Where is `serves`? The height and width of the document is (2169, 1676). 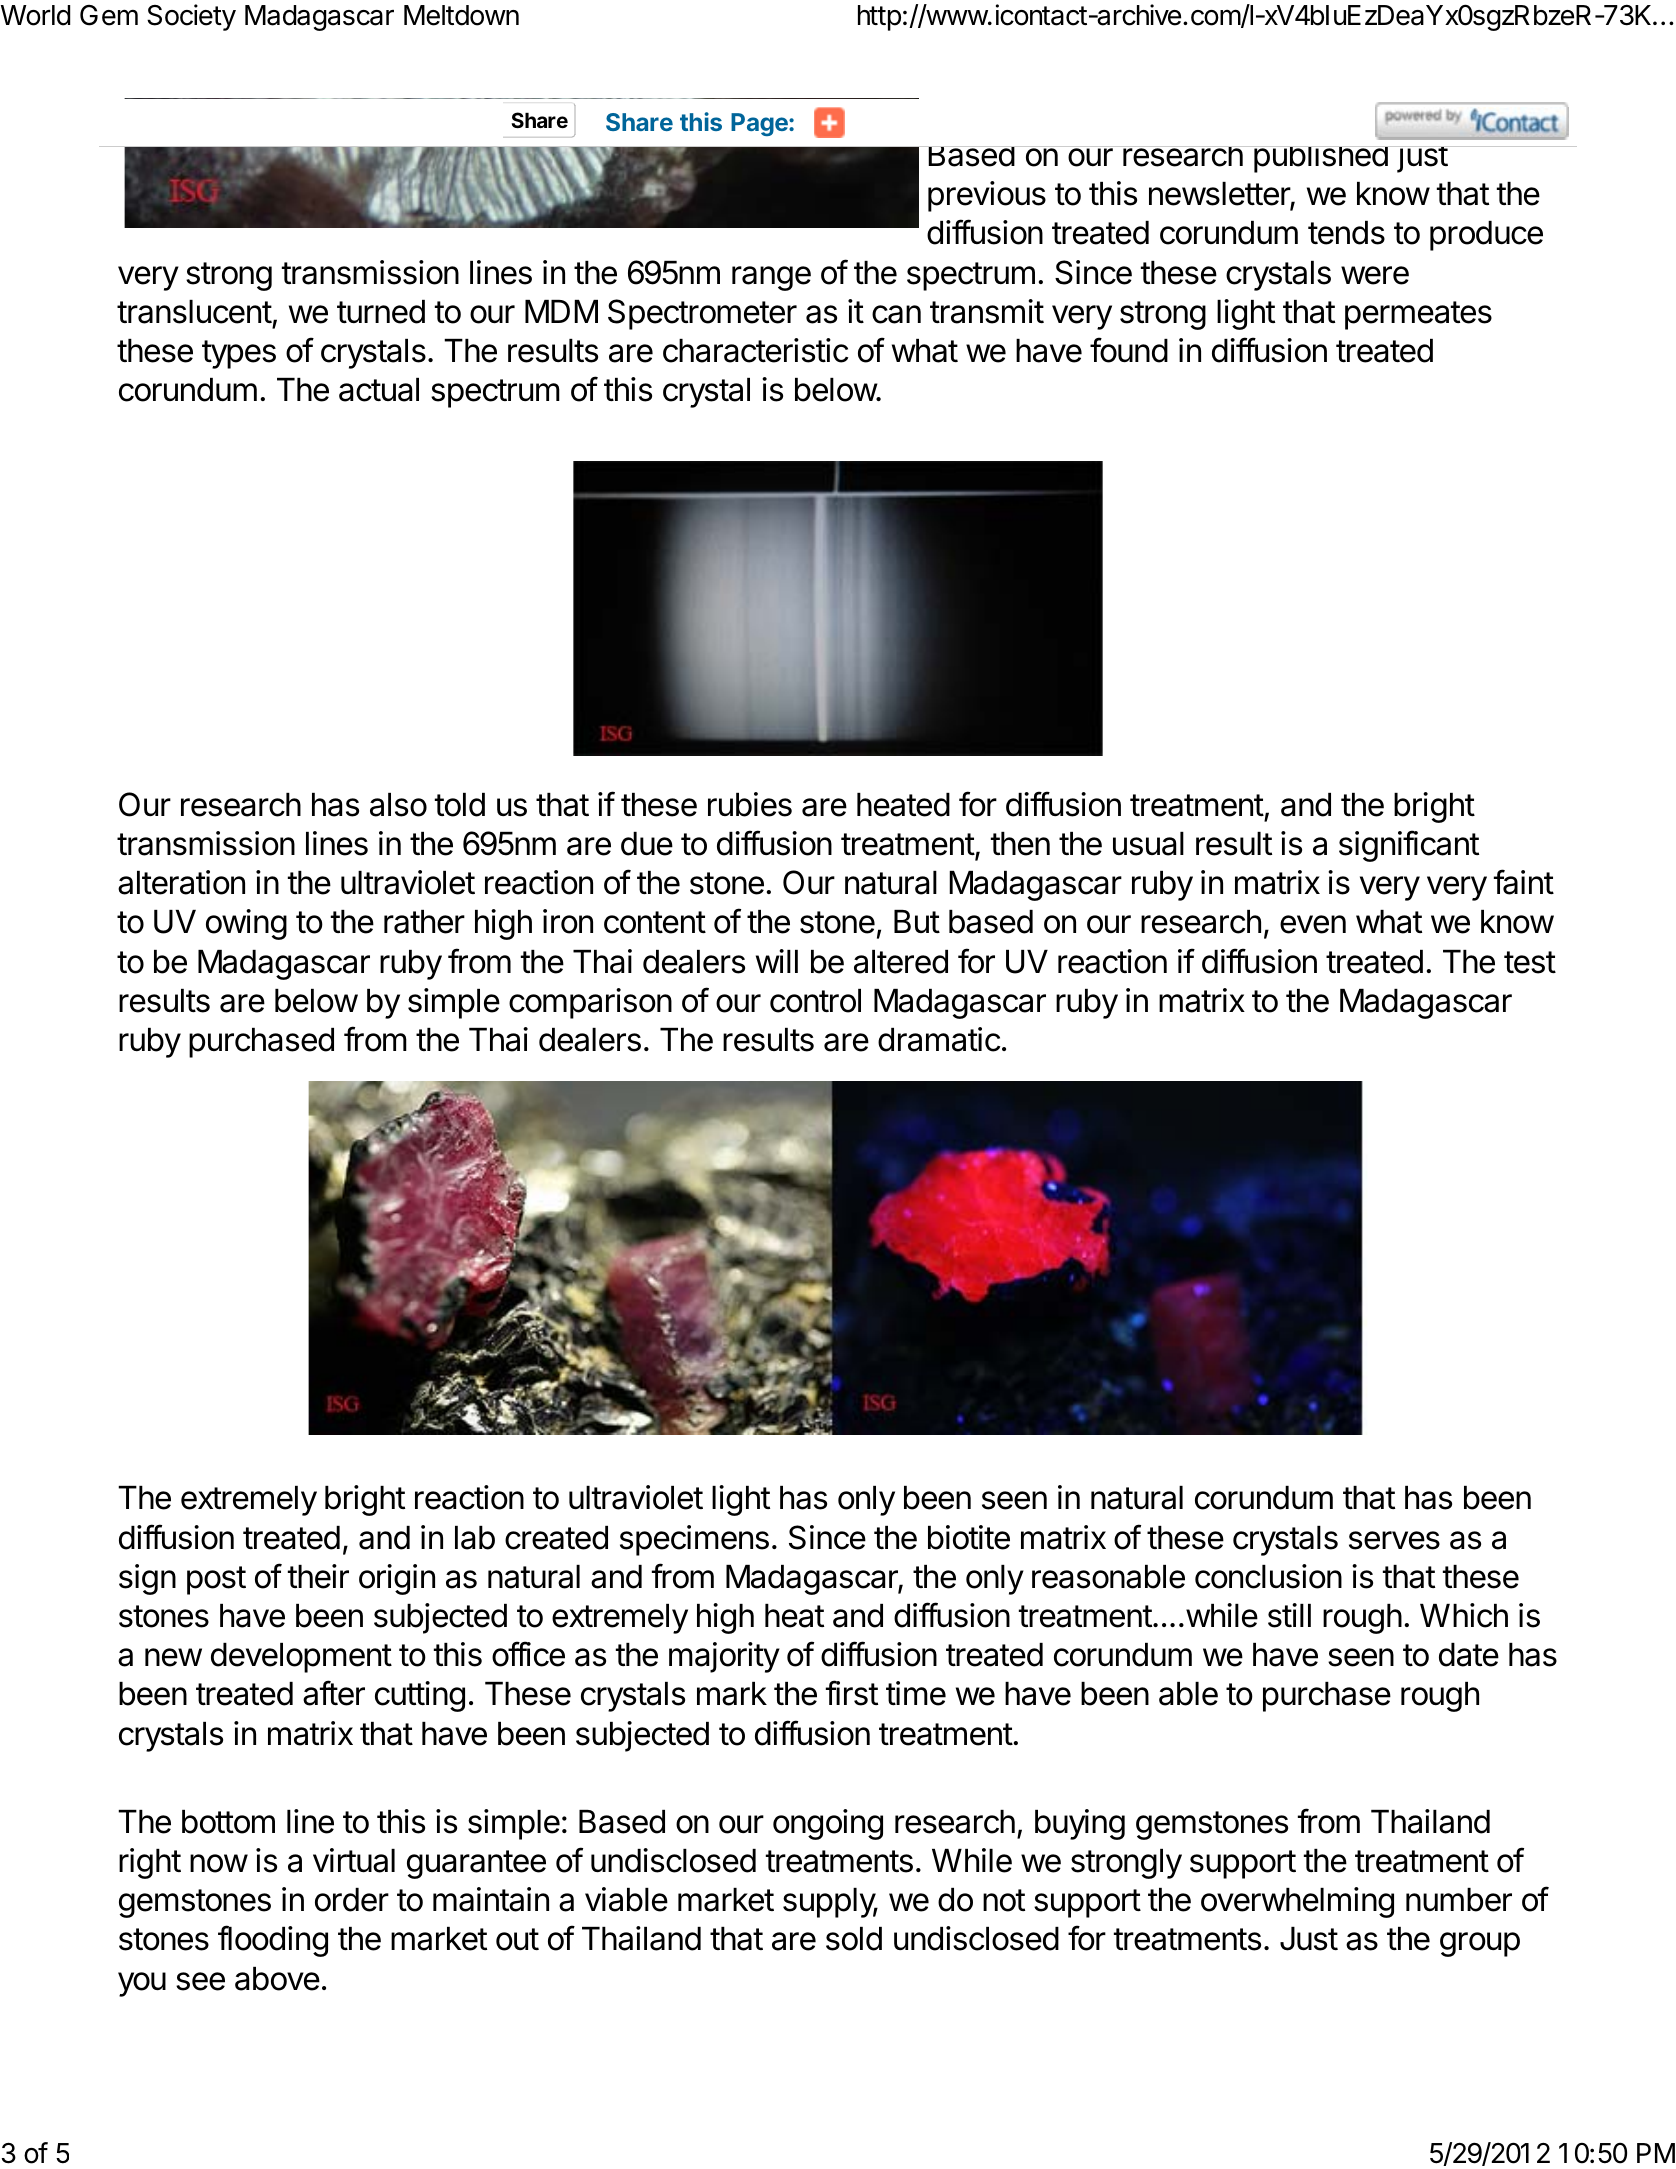 serves is located at coordinates (1394, 1540).
